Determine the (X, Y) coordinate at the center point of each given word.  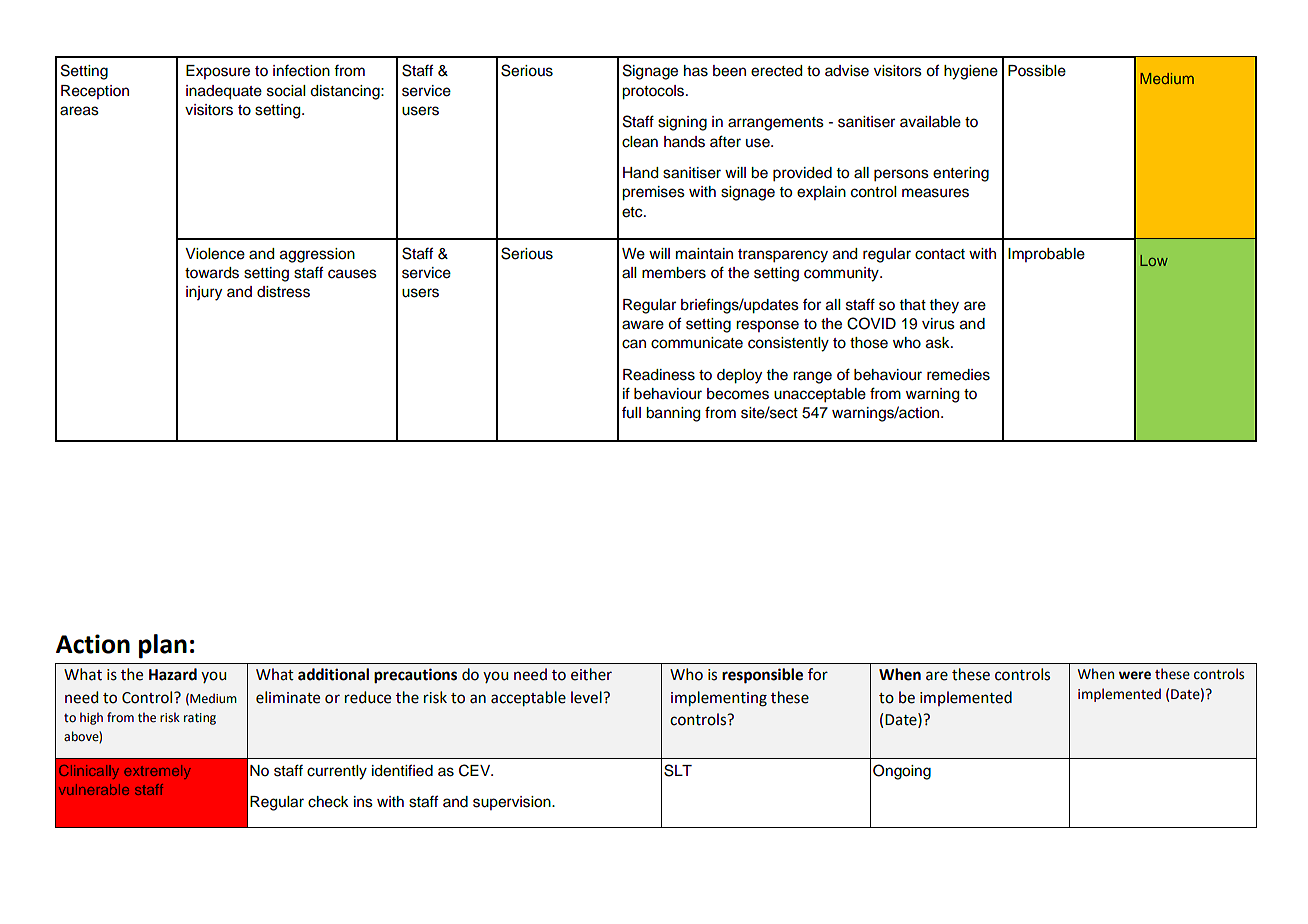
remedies (958, 375)
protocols (654, 92)
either (591, 674)
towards (212, 273)
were (1135, 675)
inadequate (224, 92)
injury (204, 293)
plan (163, 646)
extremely (157, 772)
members (674, 273)
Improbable (1046, 255)
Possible (1037, 71)
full (631, 412)
